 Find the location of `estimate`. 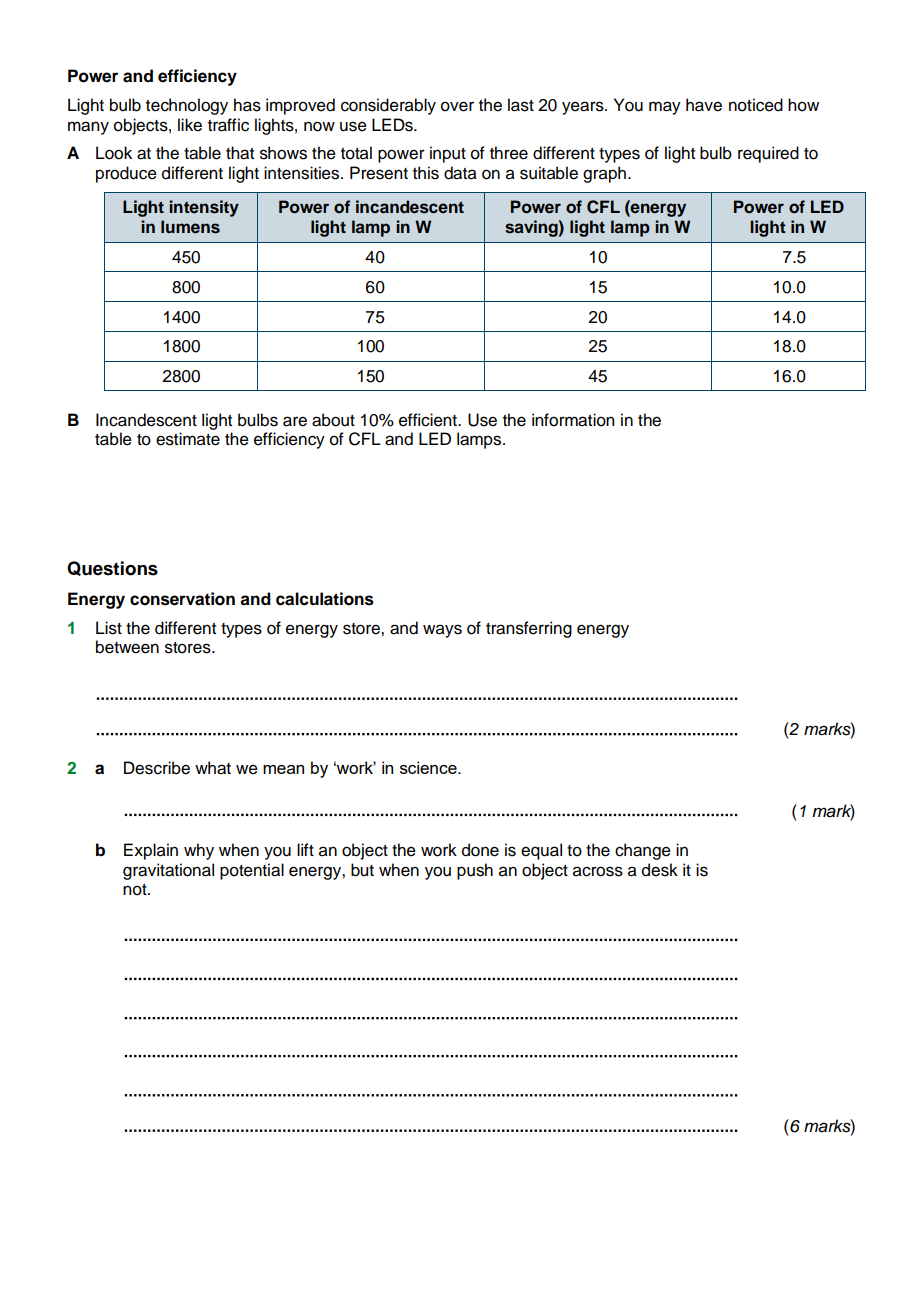

estimate is located at coordinates (188, 439).
